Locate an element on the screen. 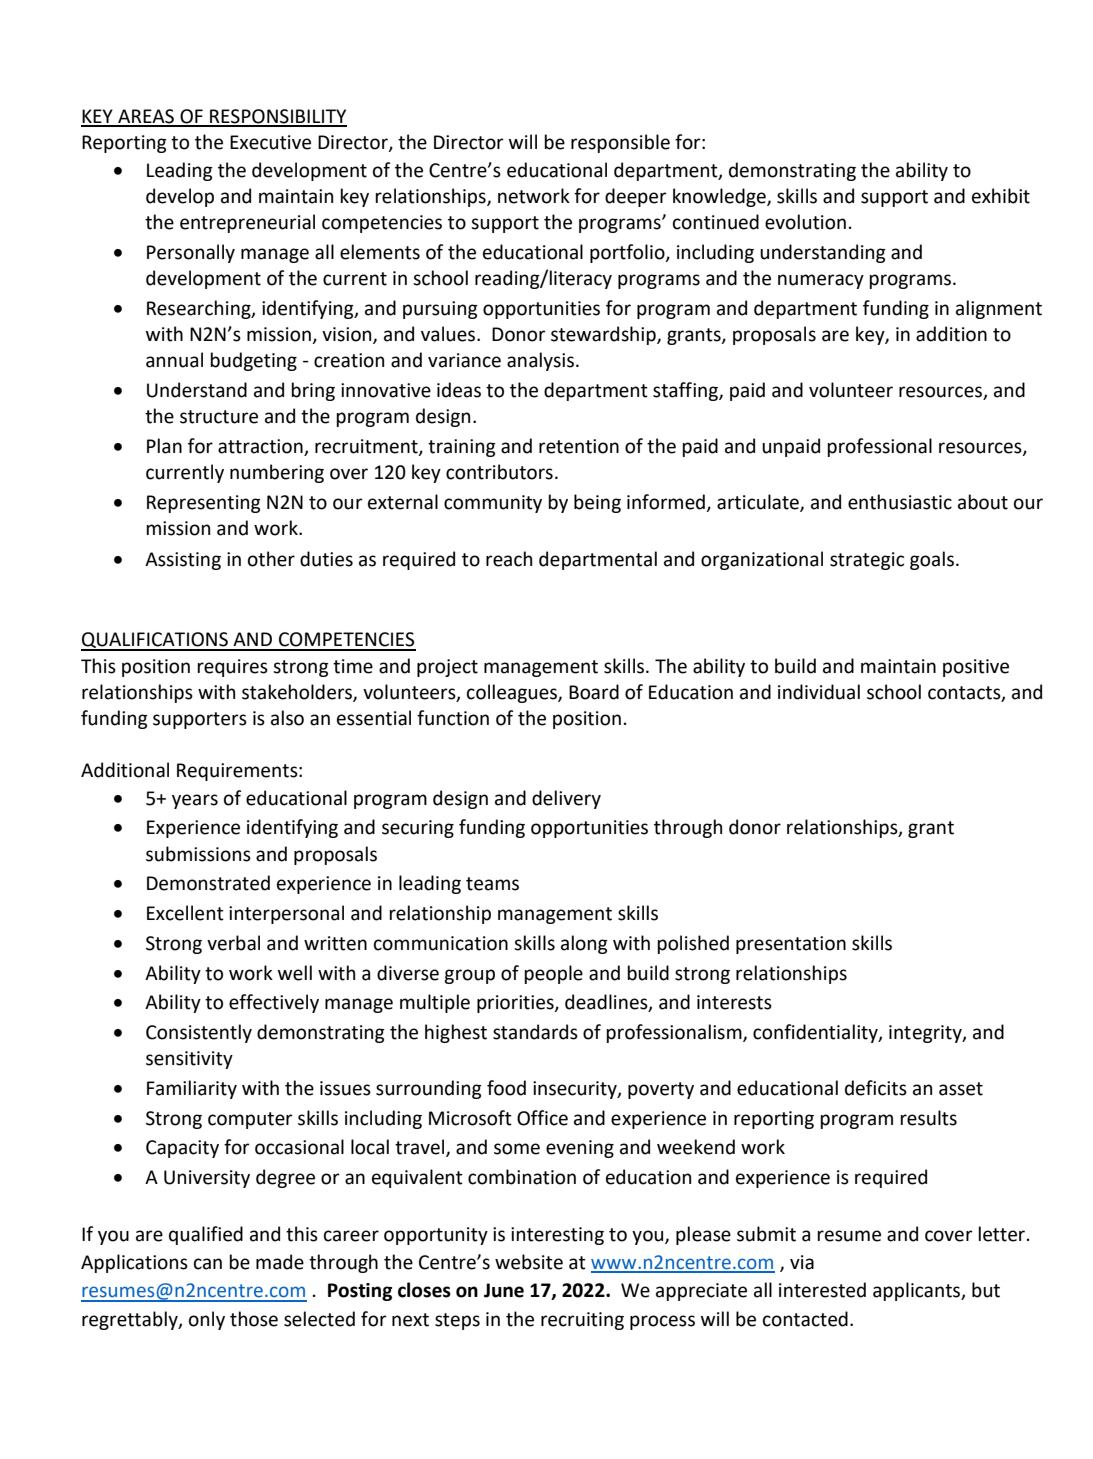 The image size is (1093, 1459). exhibit is located at coordinates (1001, 196).
